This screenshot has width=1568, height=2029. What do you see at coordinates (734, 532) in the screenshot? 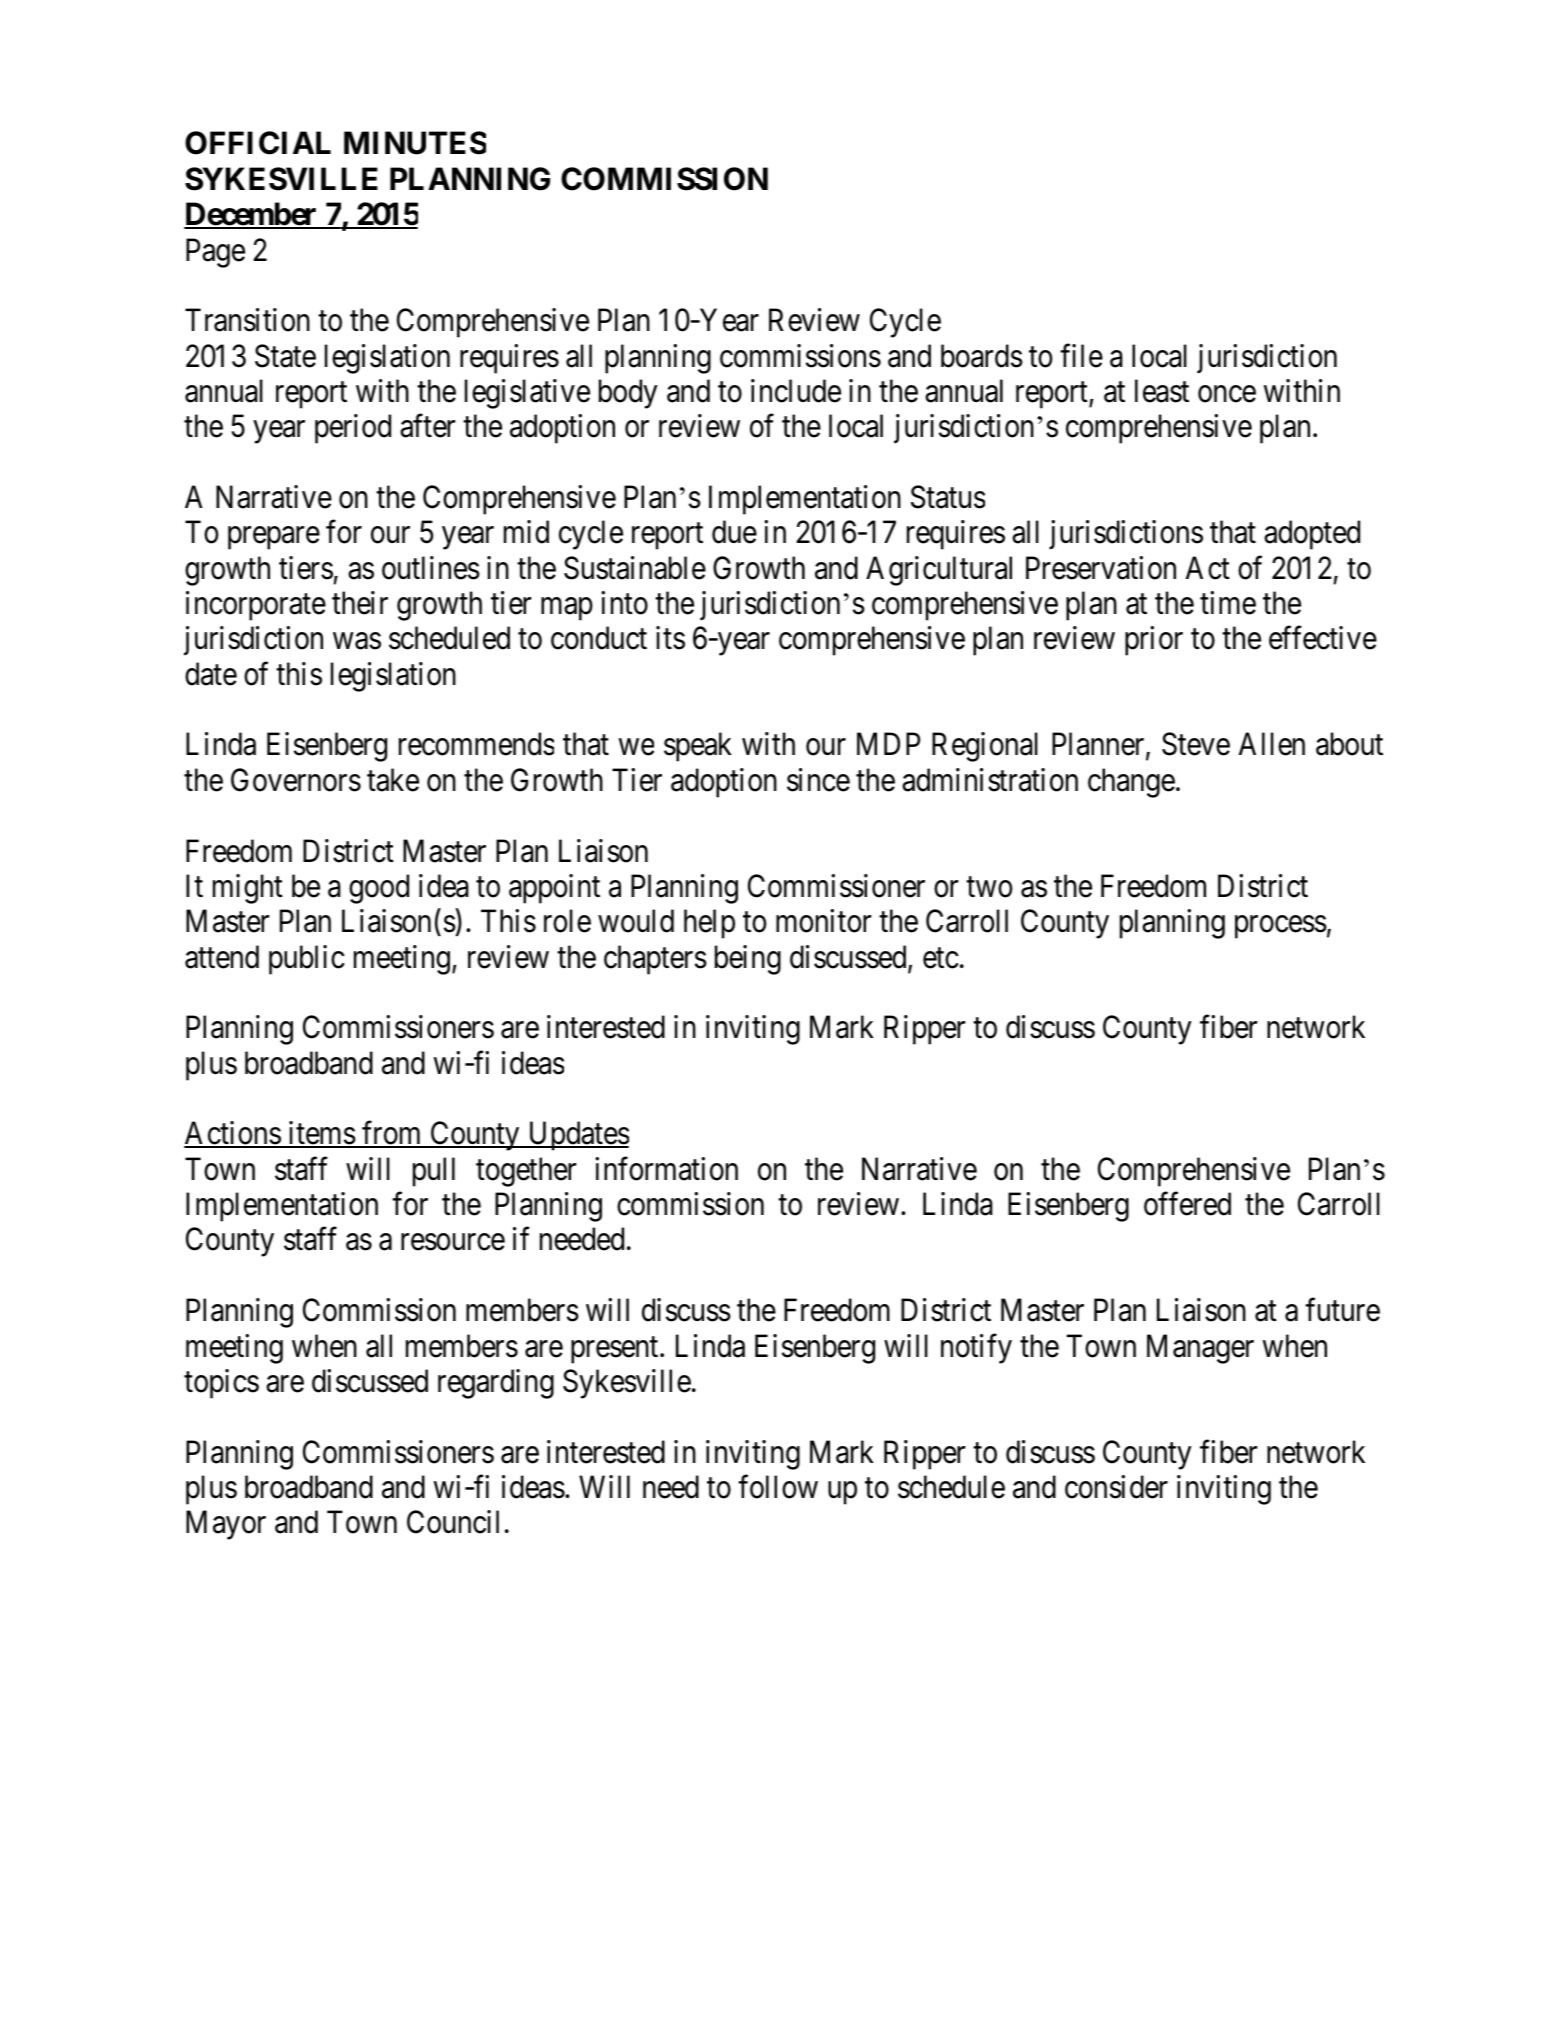
I see `due` at bounding box center [734, 532].
